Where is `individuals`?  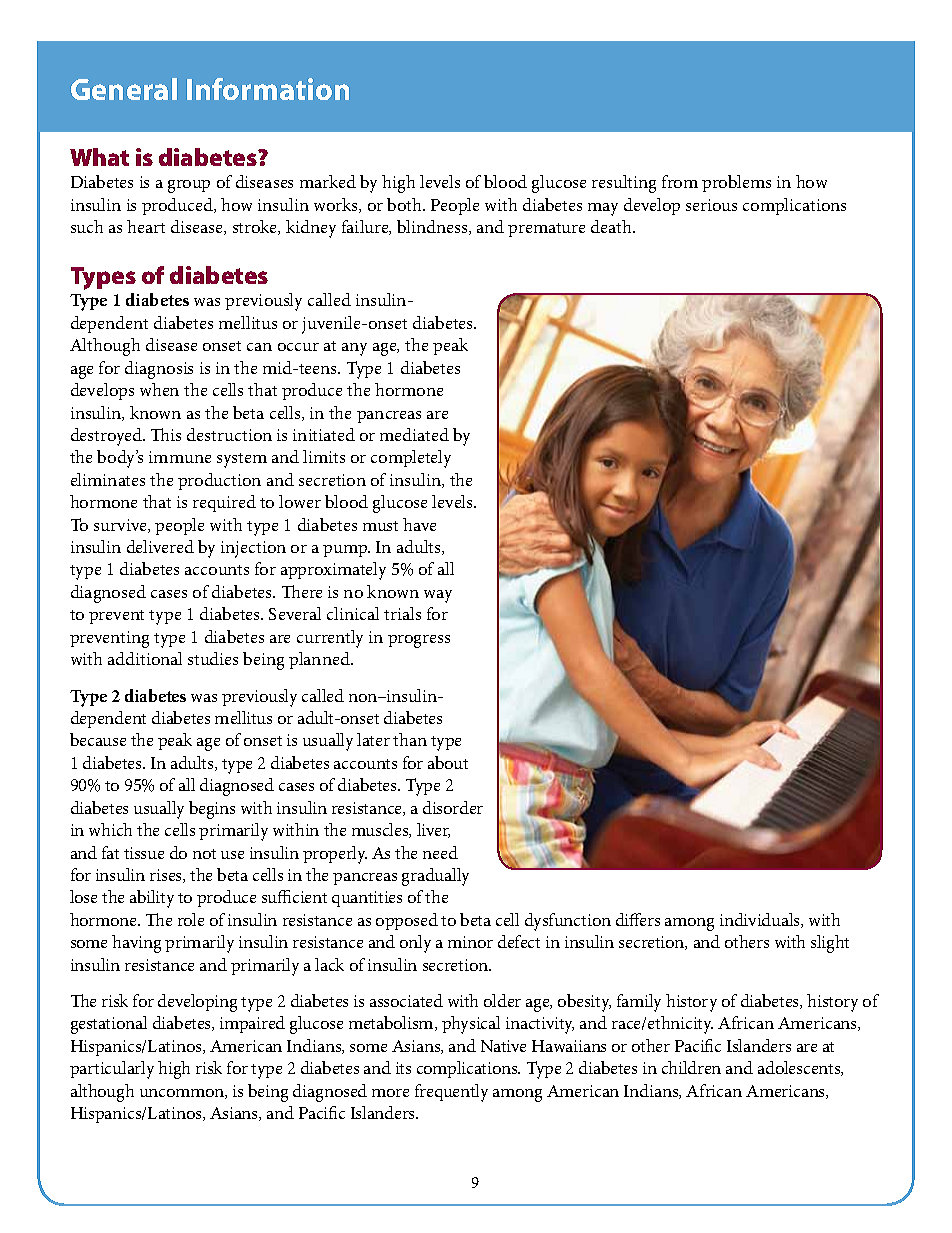
individuals is located at coordinates (761, 920).
